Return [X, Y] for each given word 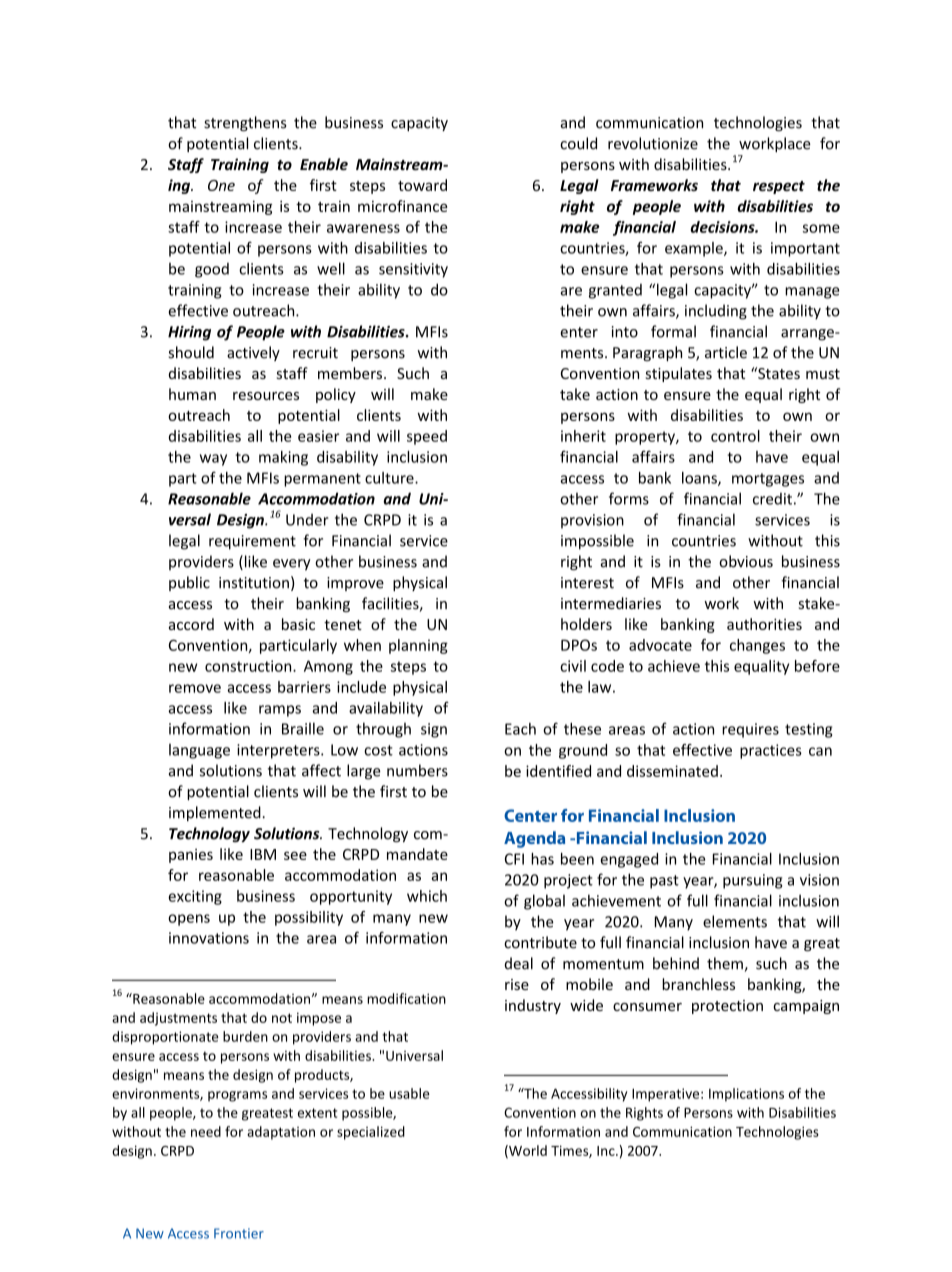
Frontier [239, 1233]
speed [427, 437]
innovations [209, 938]
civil [573, 666]
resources [266, 396]
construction [249, 666]
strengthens [245, 123]
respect [779, 187]
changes [757, 646]
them [725, 963]
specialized [371, 1133]
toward [422, 185]
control [735, 436]
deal [519, 963]
